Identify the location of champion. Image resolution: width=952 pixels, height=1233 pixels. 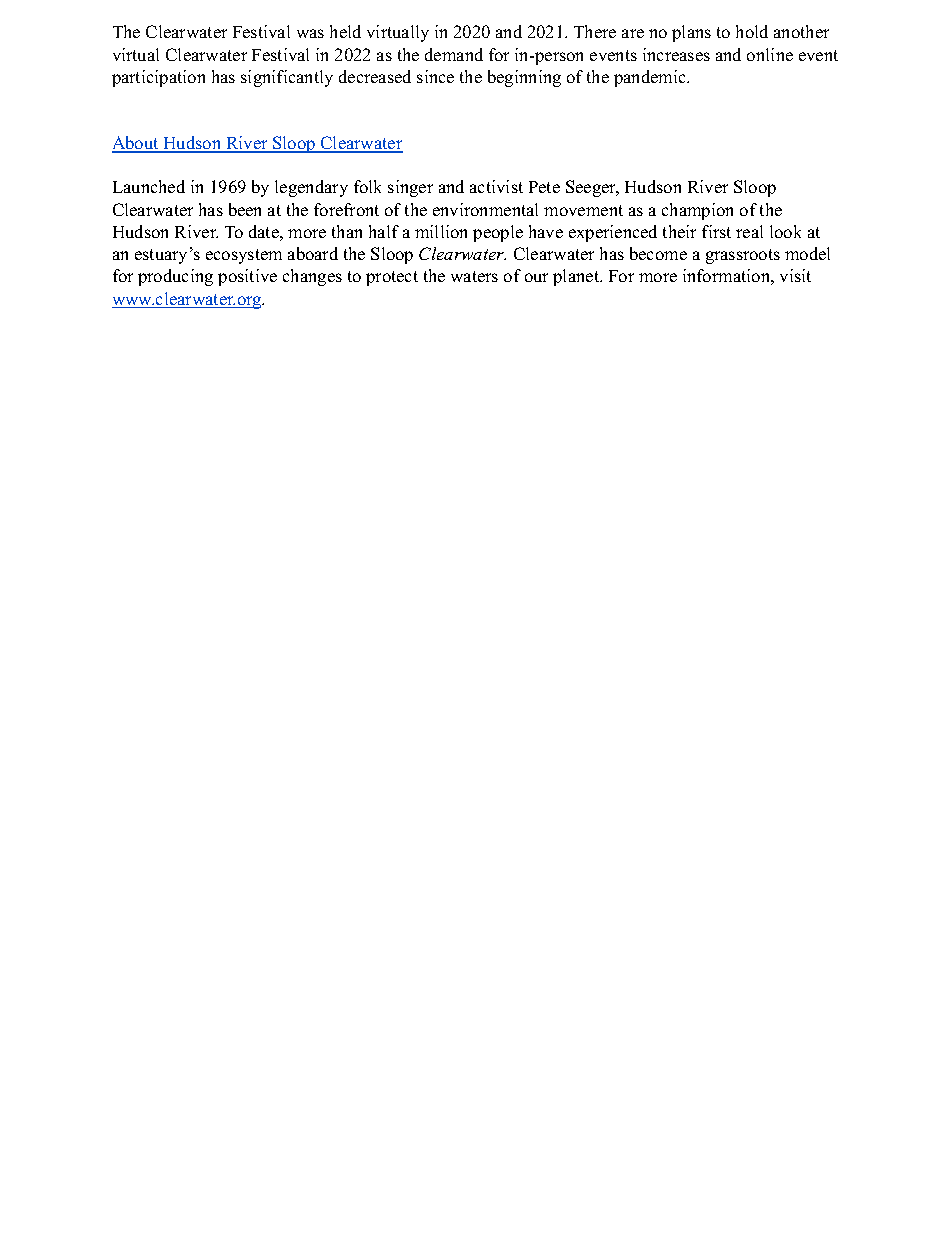
(697, 211).
